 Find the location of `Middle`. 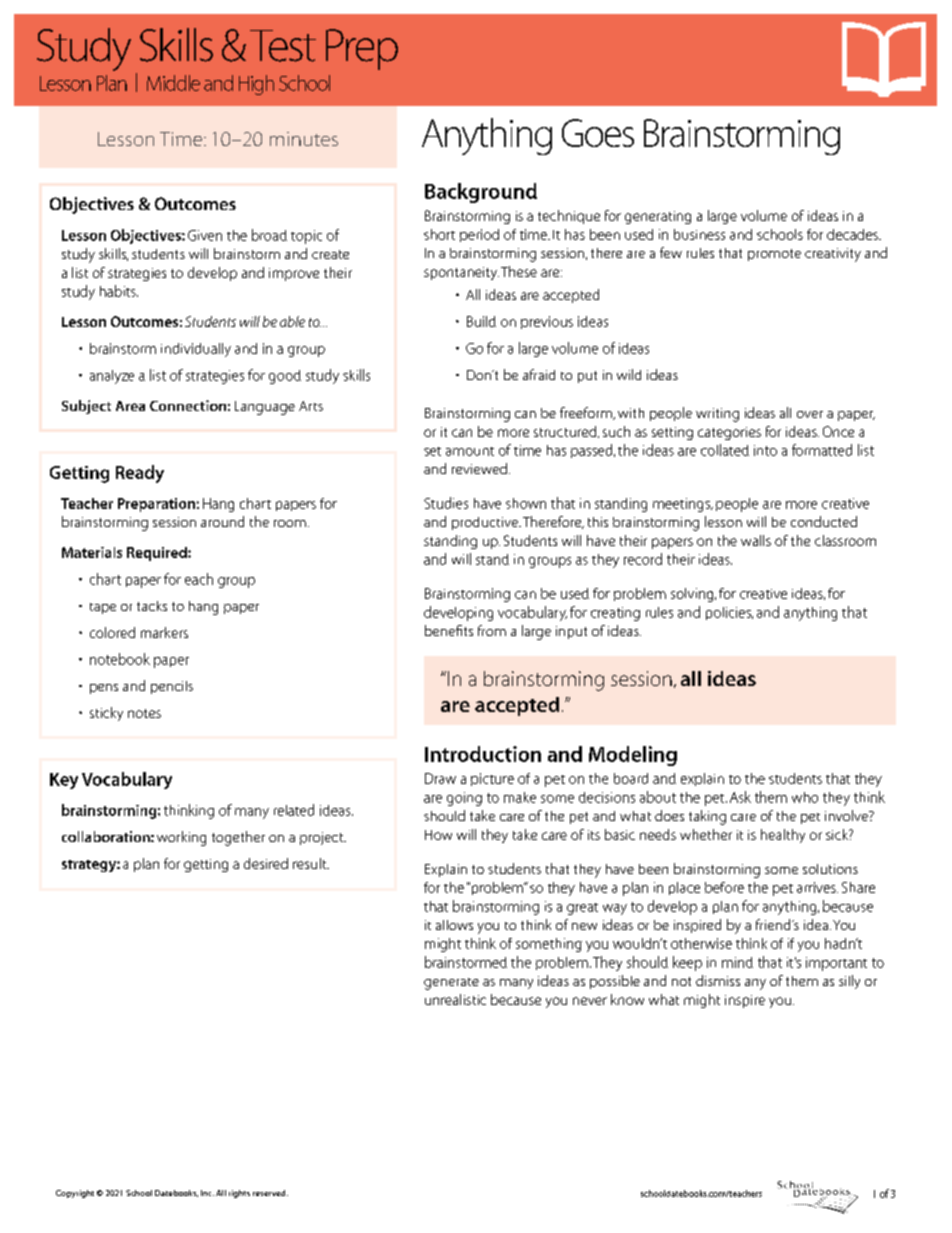

Middle is located at coordinates (173, 83).
